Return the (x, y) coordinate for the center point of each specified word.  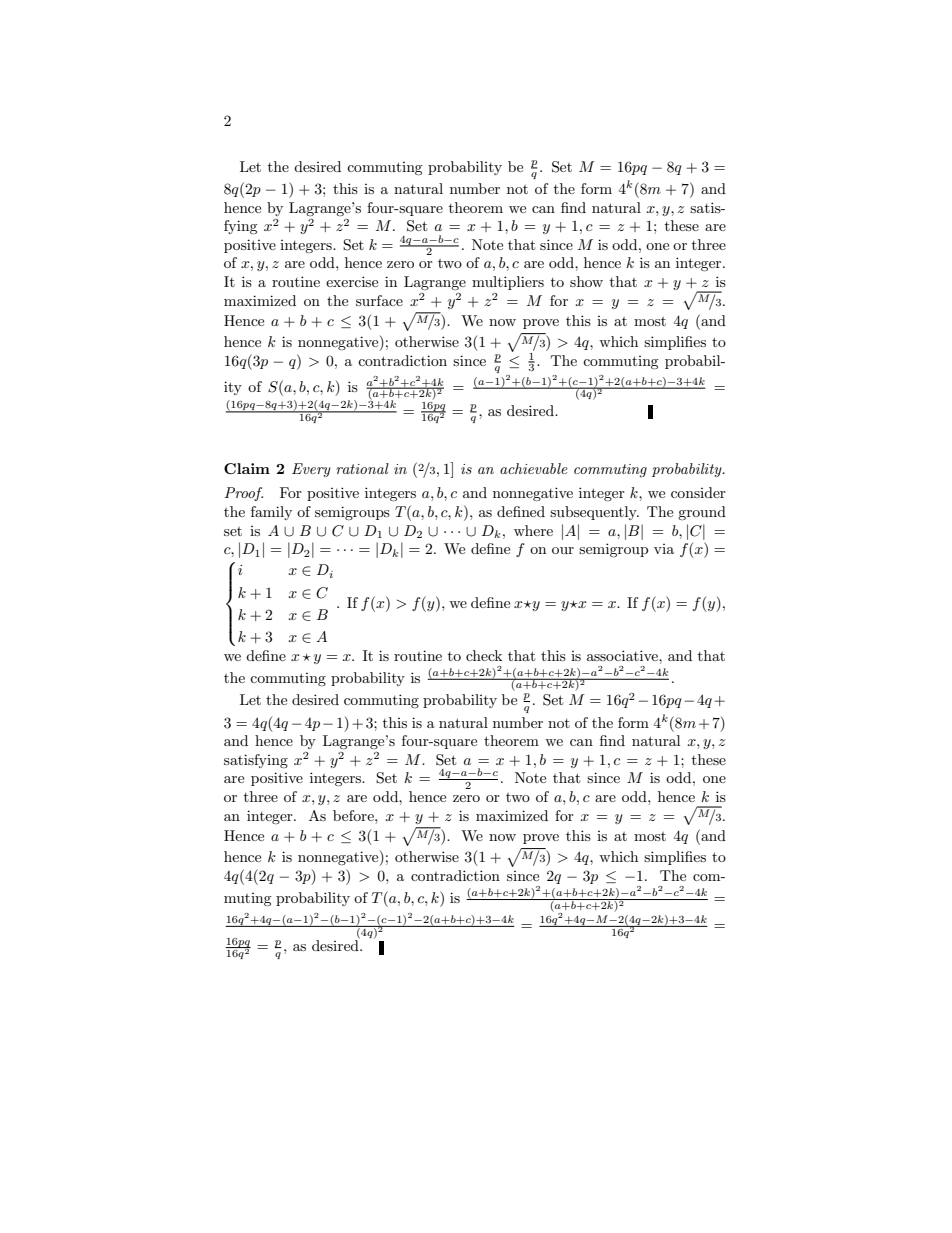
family (271, 513)
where (533, 530)
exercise (352, 281)
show (586, 281)
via (664, 549)
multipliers (508, 283)
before (354, 815)
